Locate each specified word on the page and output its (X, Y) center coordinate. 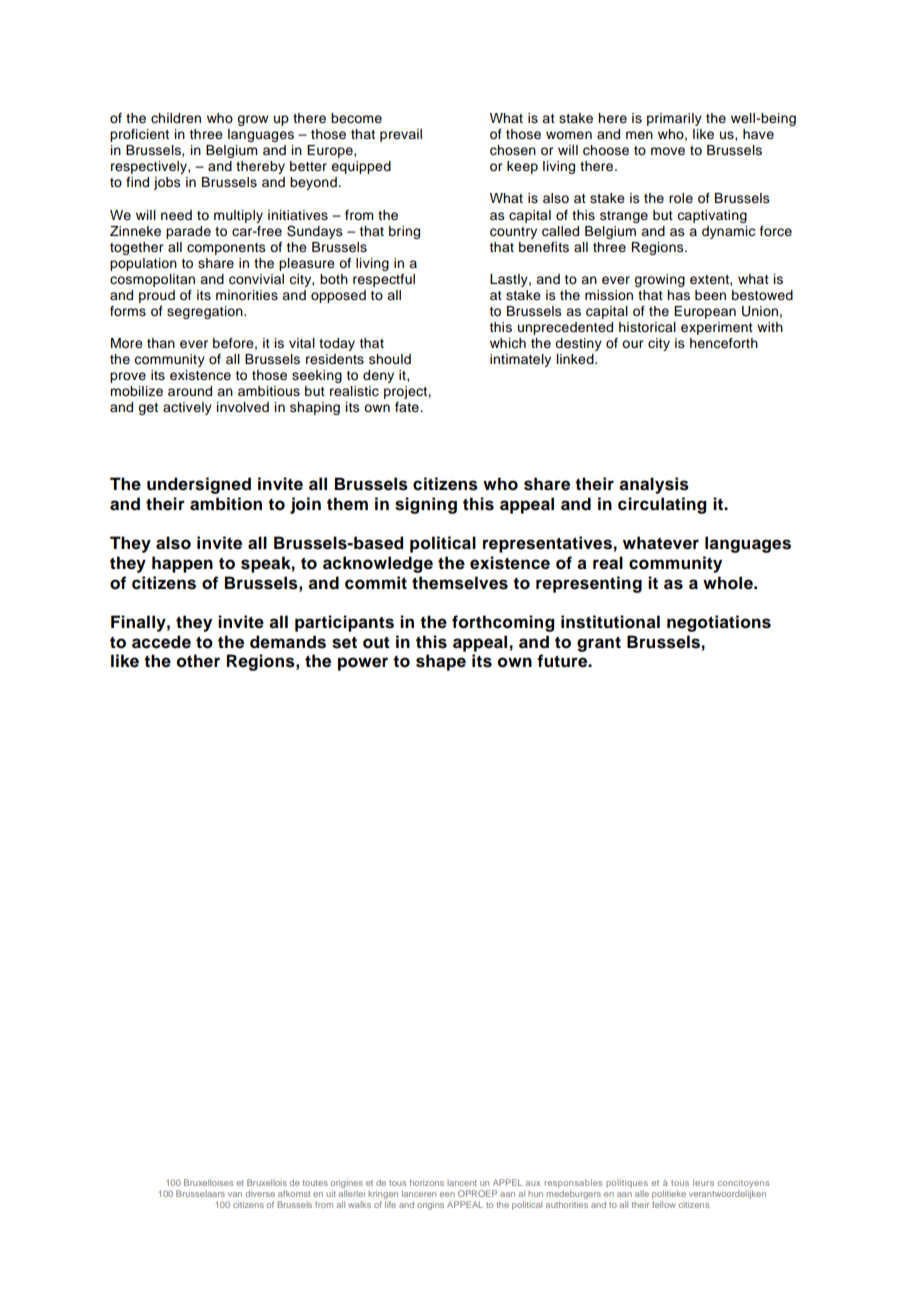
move (668, 151)
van (235, 1194)
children (176, 118)
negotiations (719, 623)
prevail (401, 135)
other (198, 661)
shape (441, 662)
